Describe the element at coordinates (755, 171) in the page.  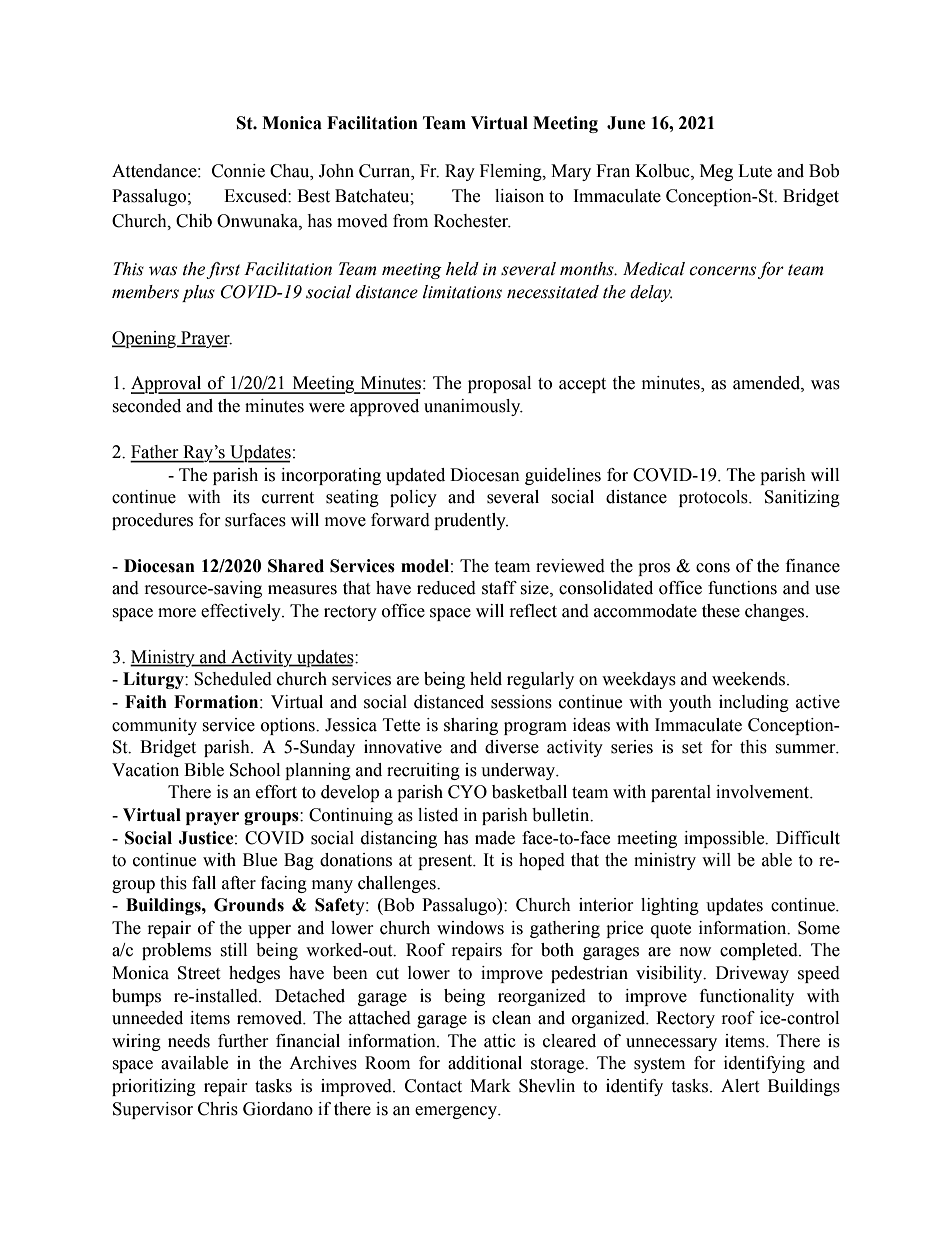
I see `Lute` at that location.
